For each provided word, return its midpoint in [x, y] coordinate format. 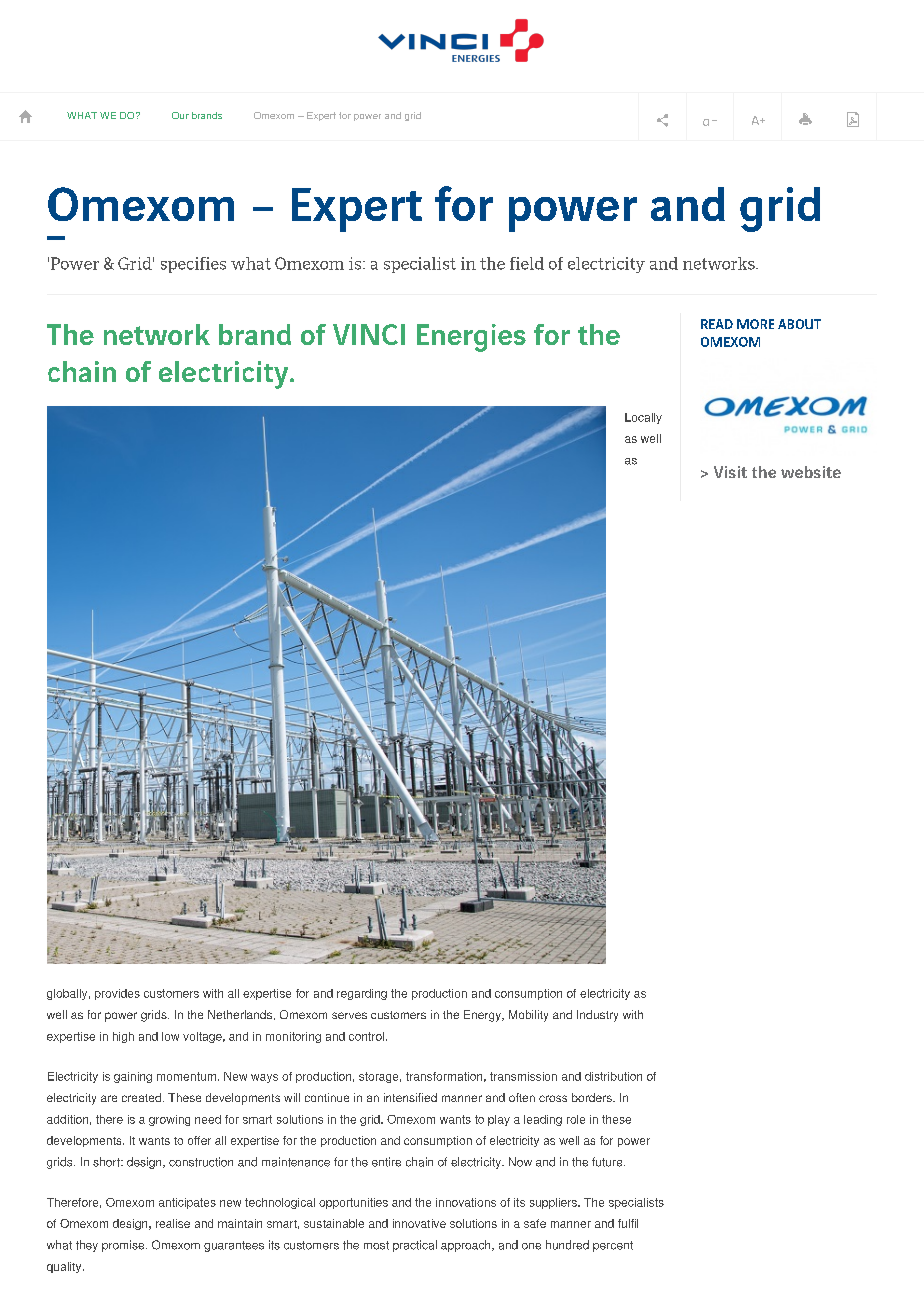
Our [180, 115]
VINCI [369, 334]
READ [717, 324]
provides [117, 994]
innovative [419, 1223]
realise [173, 1223]
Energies [471, 338]
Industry [597, 1016]
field [527, 263]
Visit [730, 472]
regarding [362, 994]
